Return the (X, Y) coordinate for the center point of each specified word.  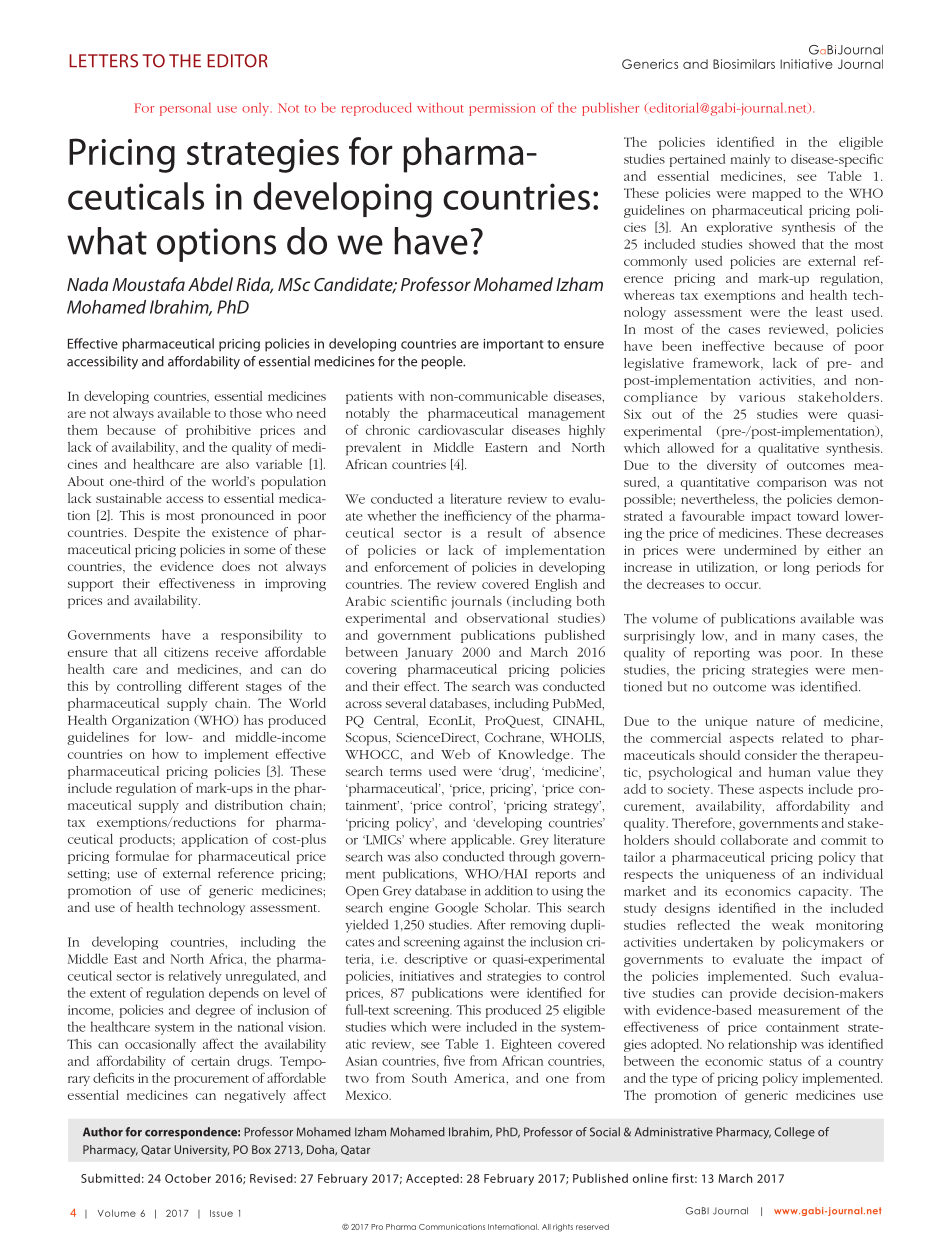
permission (502, 109)
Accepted (433, 1180)
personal (185, 109)
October (188, 1178)
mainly (750, 160)
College (795, 1133)
